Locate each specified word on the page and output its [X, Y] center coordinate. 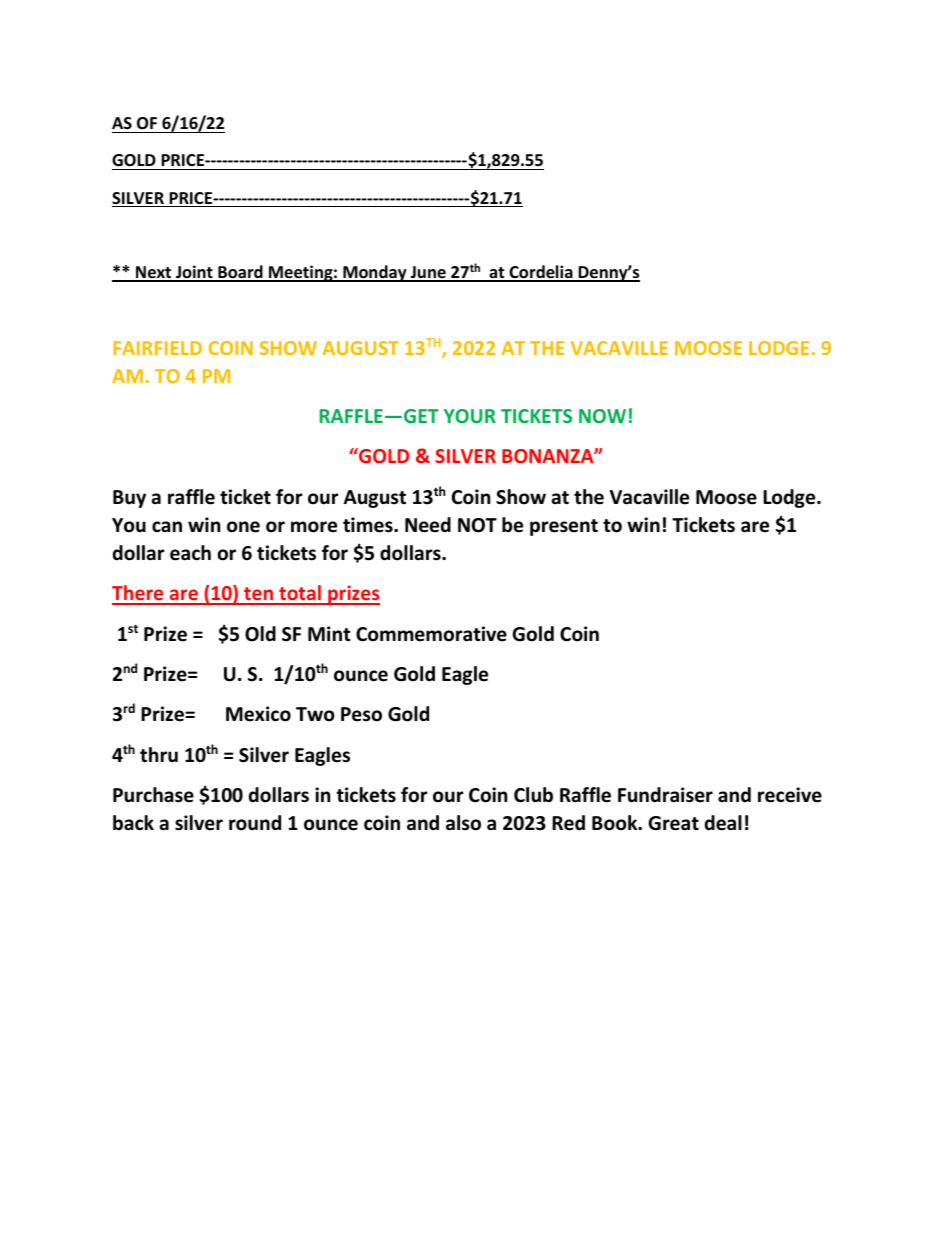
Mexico [258, 714]
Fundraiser [665, 795]
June [428, 273]
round [255, 823]
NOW [602, 416]
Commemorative [431, 634]
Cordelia [541, 273]
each [190, 553]
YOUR [470, 416]
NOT [477, 525]
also [463, 823]
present [564, 527]
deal [723, 823]
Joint [194, 273]
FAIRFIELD [157, 348]
